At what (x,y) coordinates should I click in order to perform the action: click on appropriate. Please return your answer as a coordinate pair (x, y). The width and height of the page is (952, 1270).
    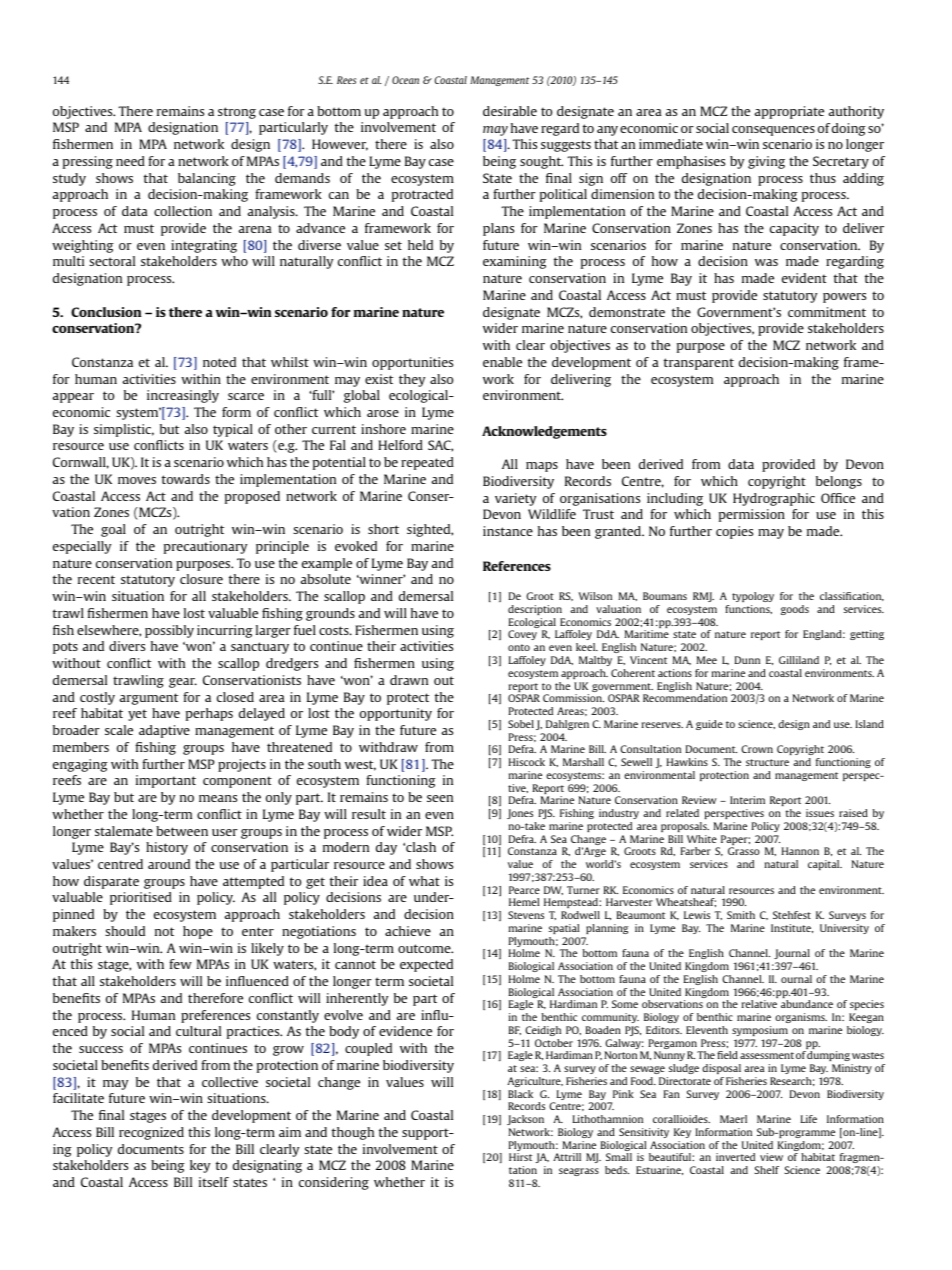
    Looking at the image, I should click on (789, 112).
